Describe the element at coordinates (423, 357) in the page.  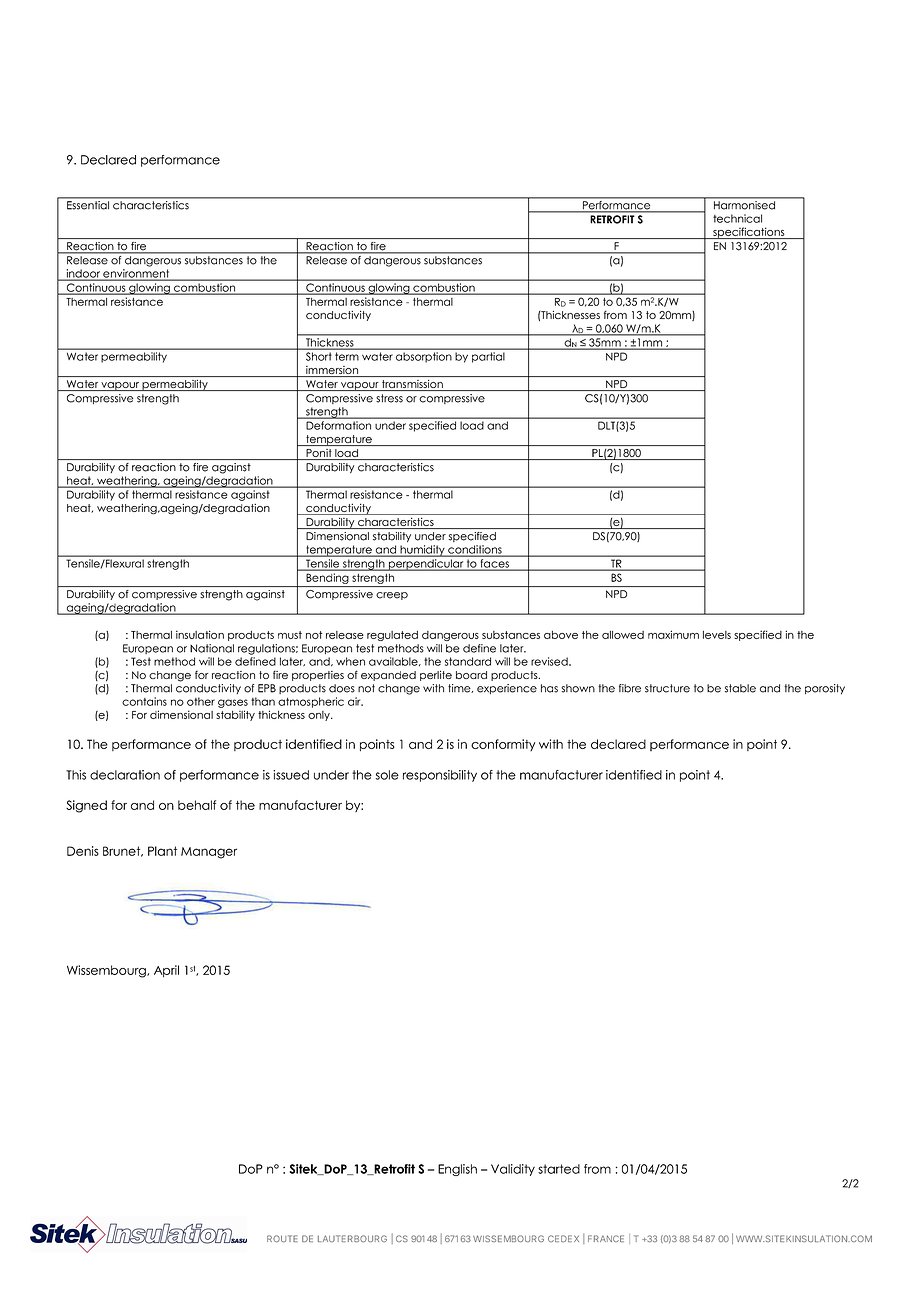
I see `absorption` at that location.
